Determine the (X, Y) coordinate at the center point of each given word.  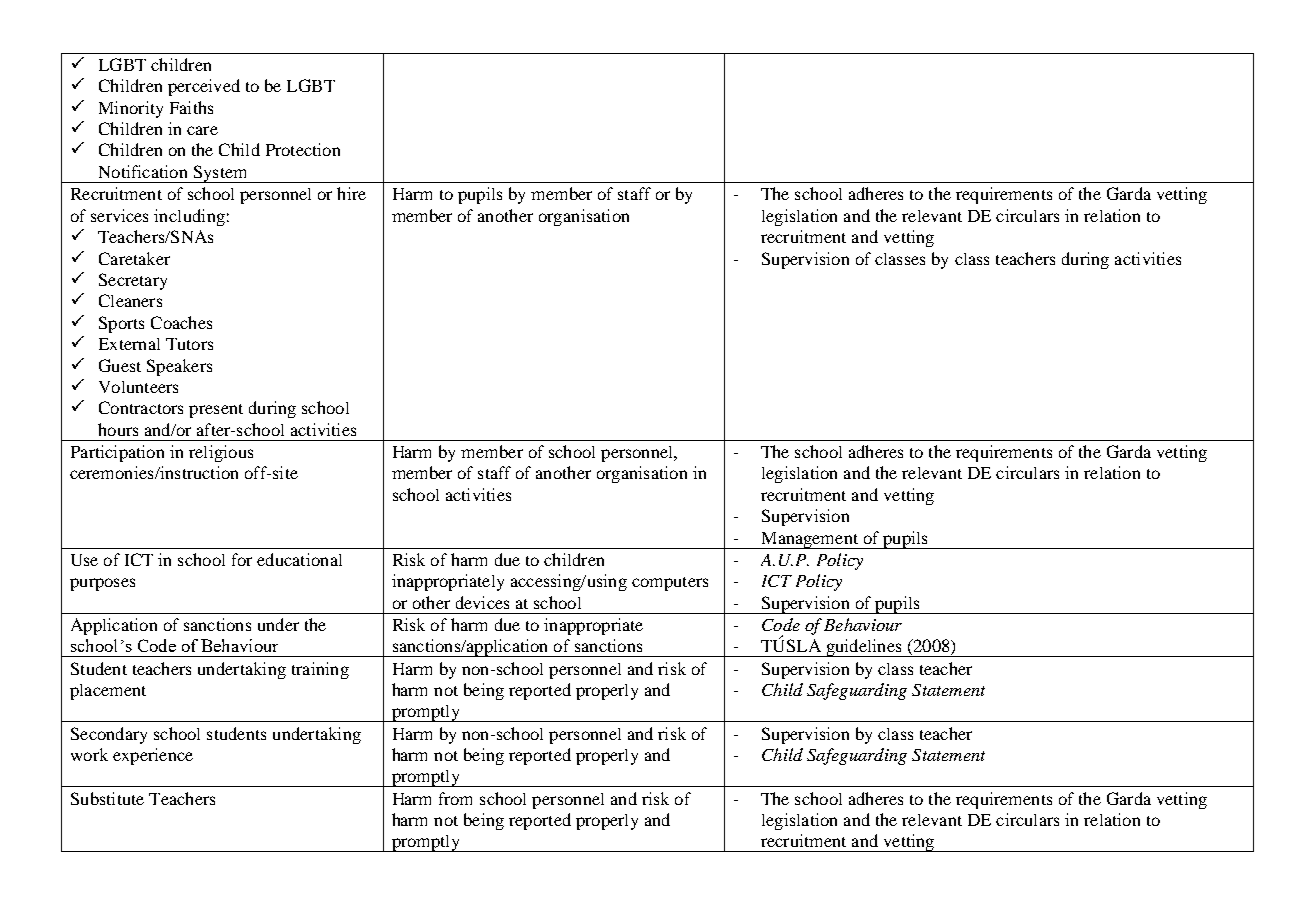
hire (351, 193)
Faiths (191, 107)
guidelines (864, 648)
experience (153, 756)
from (455, 798)
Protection (303, 149)
